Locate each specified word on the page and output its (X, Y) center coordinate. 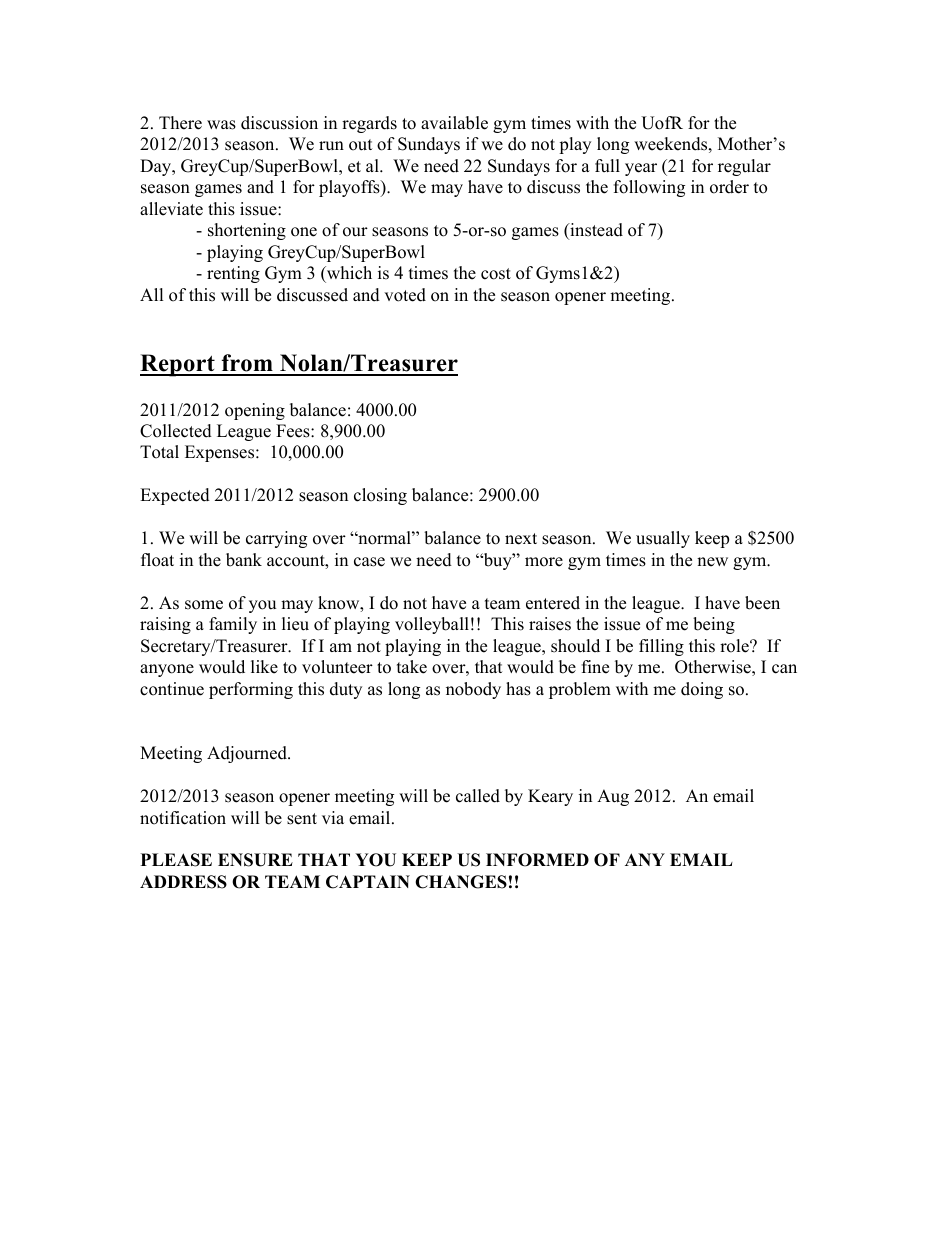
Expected (175, 496)
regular (744, 167)
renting (233, 274)
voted (405, 295)
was (221, 125)
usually (663, 539)
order (729, 187)
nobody (473, 690)
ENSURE (255, 860)
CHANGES (461, 882)
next (521, 539)
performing (251, 690)
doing (702, 690)
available (454, 123)
